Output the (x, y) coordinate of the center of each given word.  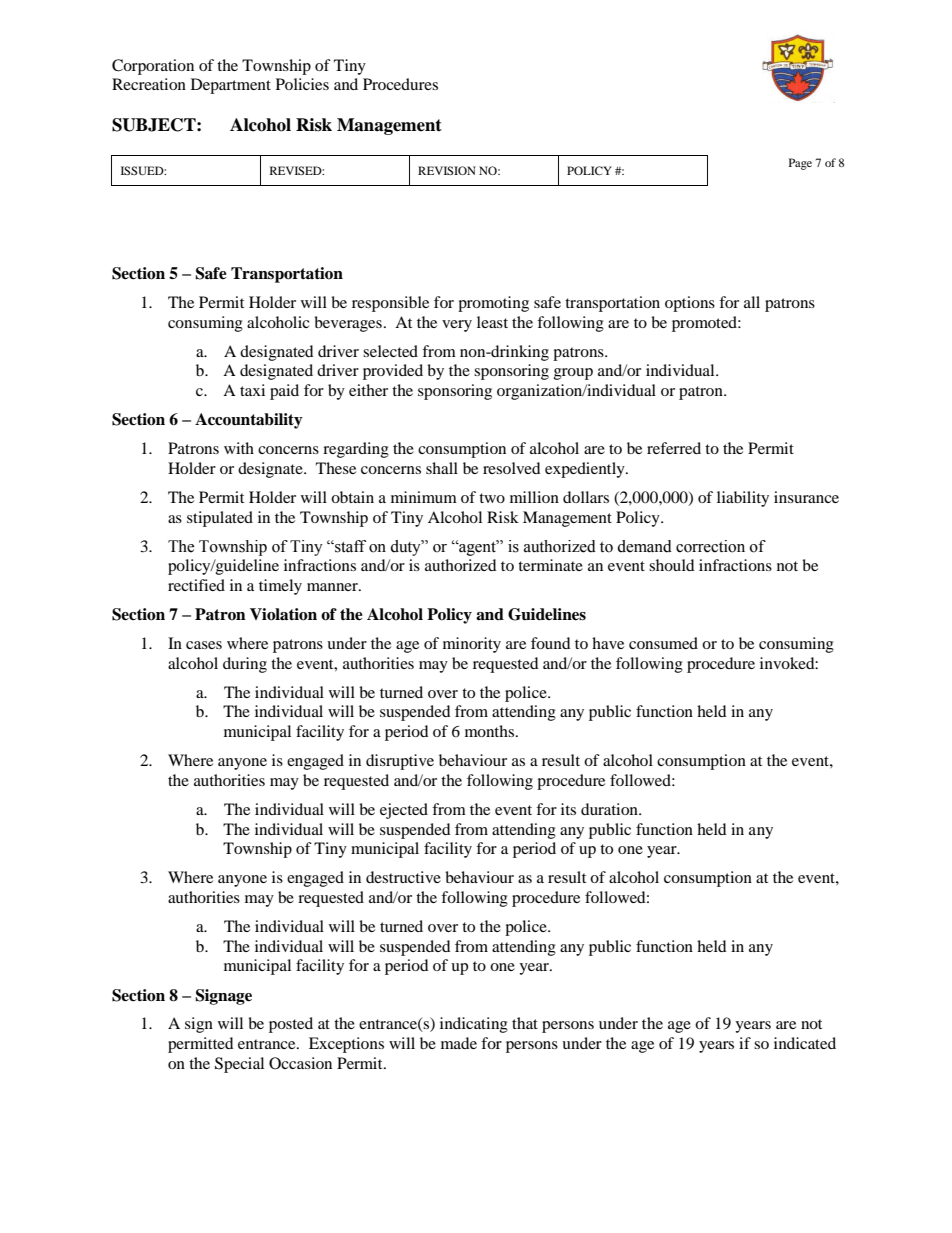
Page (800, 164)
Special (239, 1065)
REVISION (447, 170)
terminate (550, 565)
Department (231, 86)
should (671, 565)
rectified (196, 585)
